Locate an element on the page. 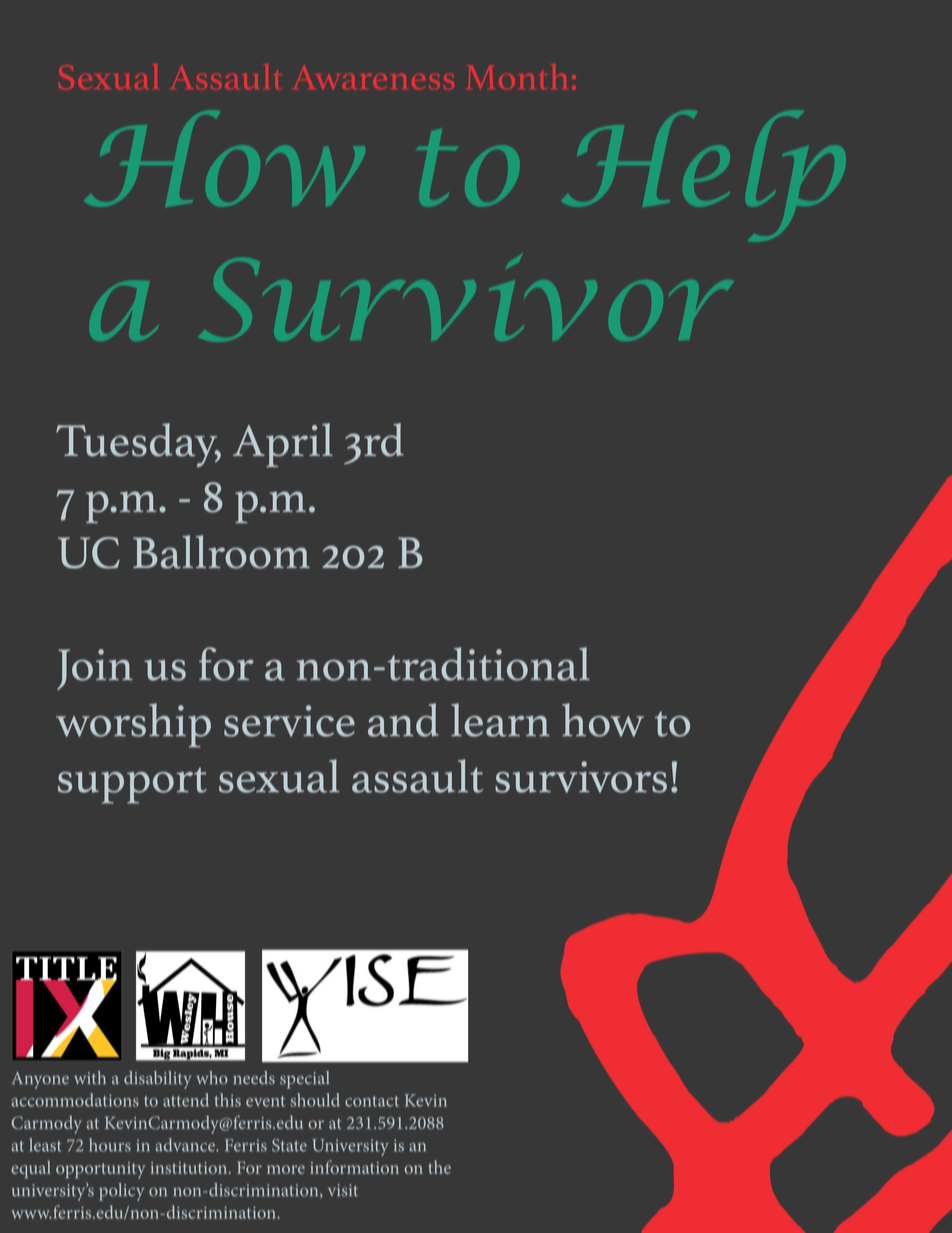 This document has width=952, height=1233. special is located at coordinates (305, 1080).
